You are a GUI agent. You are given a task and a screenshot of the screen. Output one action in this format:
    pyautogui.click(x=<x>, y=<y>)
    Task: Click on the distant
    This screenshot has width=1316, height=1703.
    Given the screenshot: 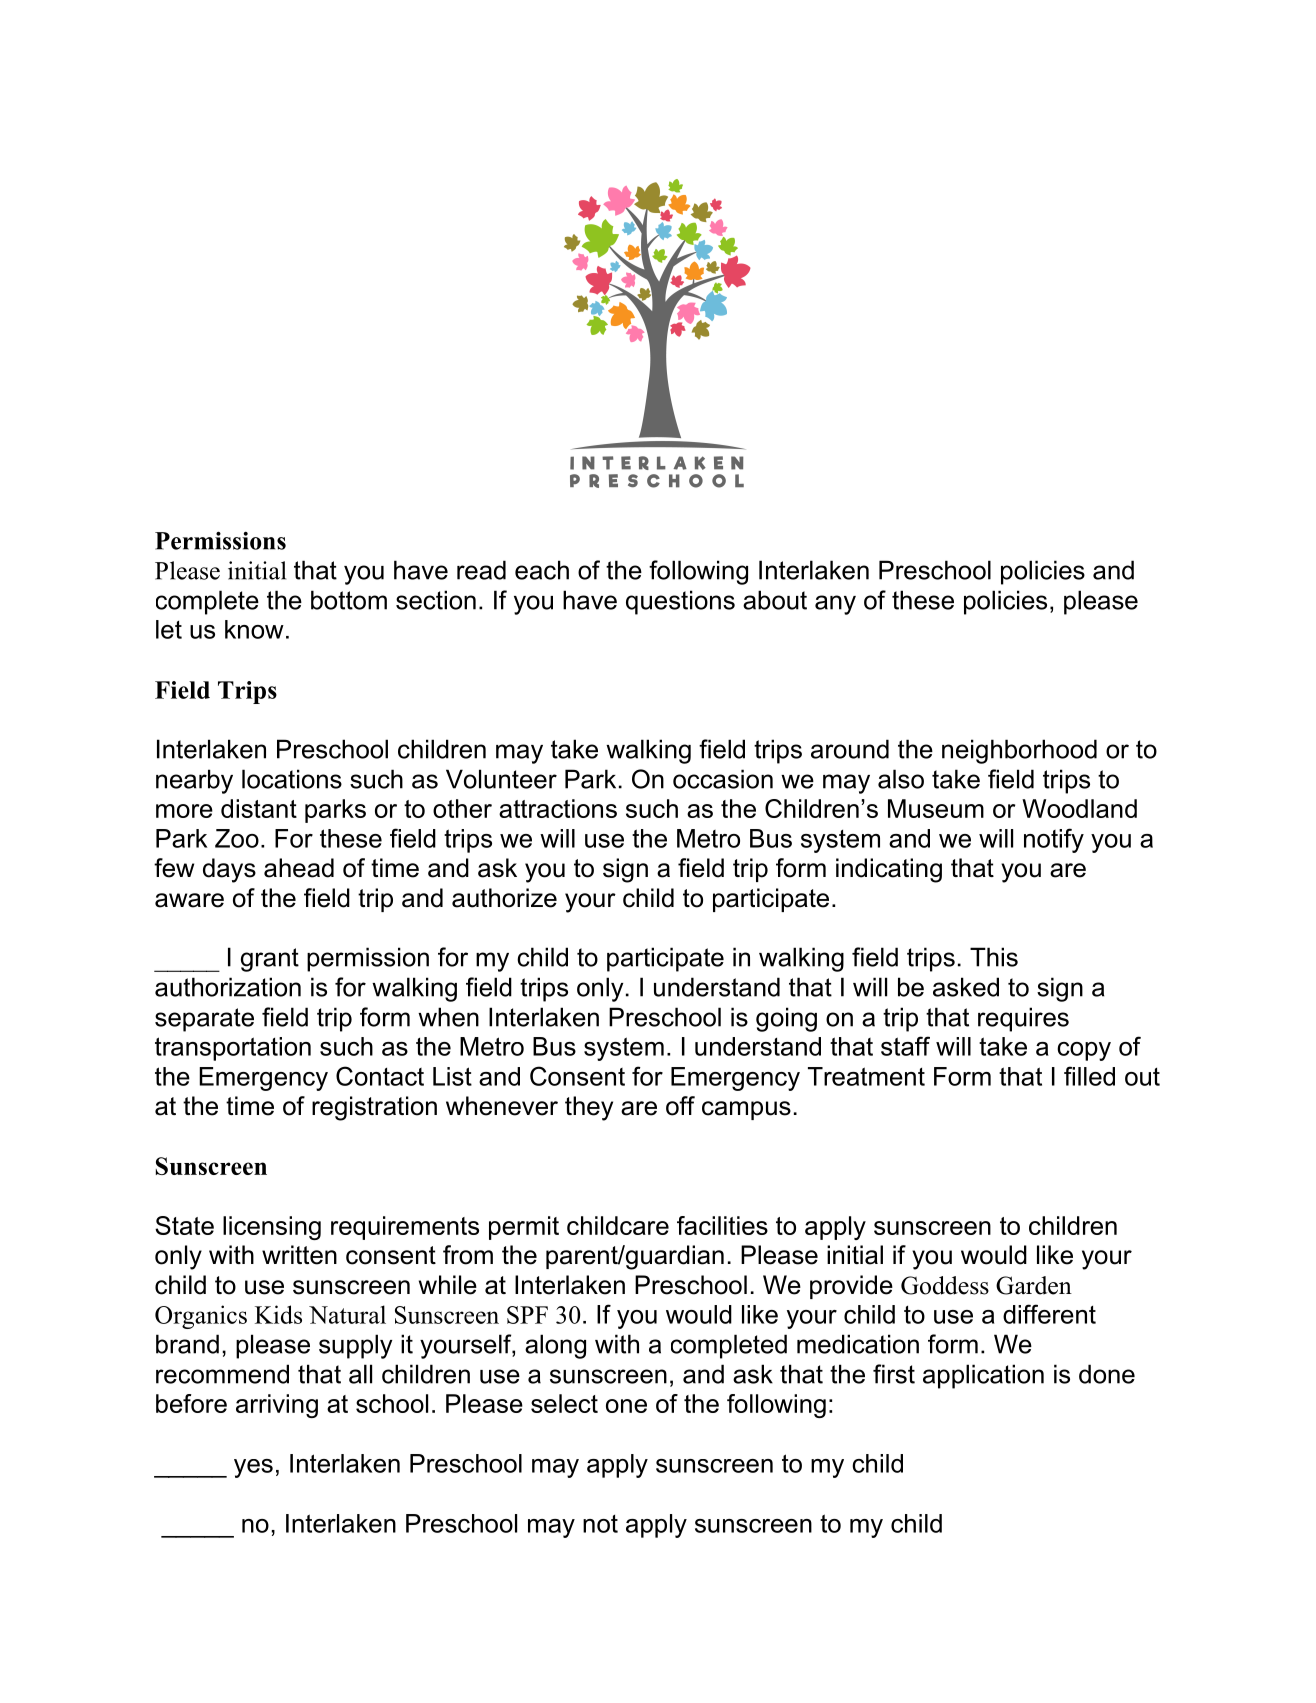 What is the action you would take?
    pyautogui.click(x=259, y=808)
